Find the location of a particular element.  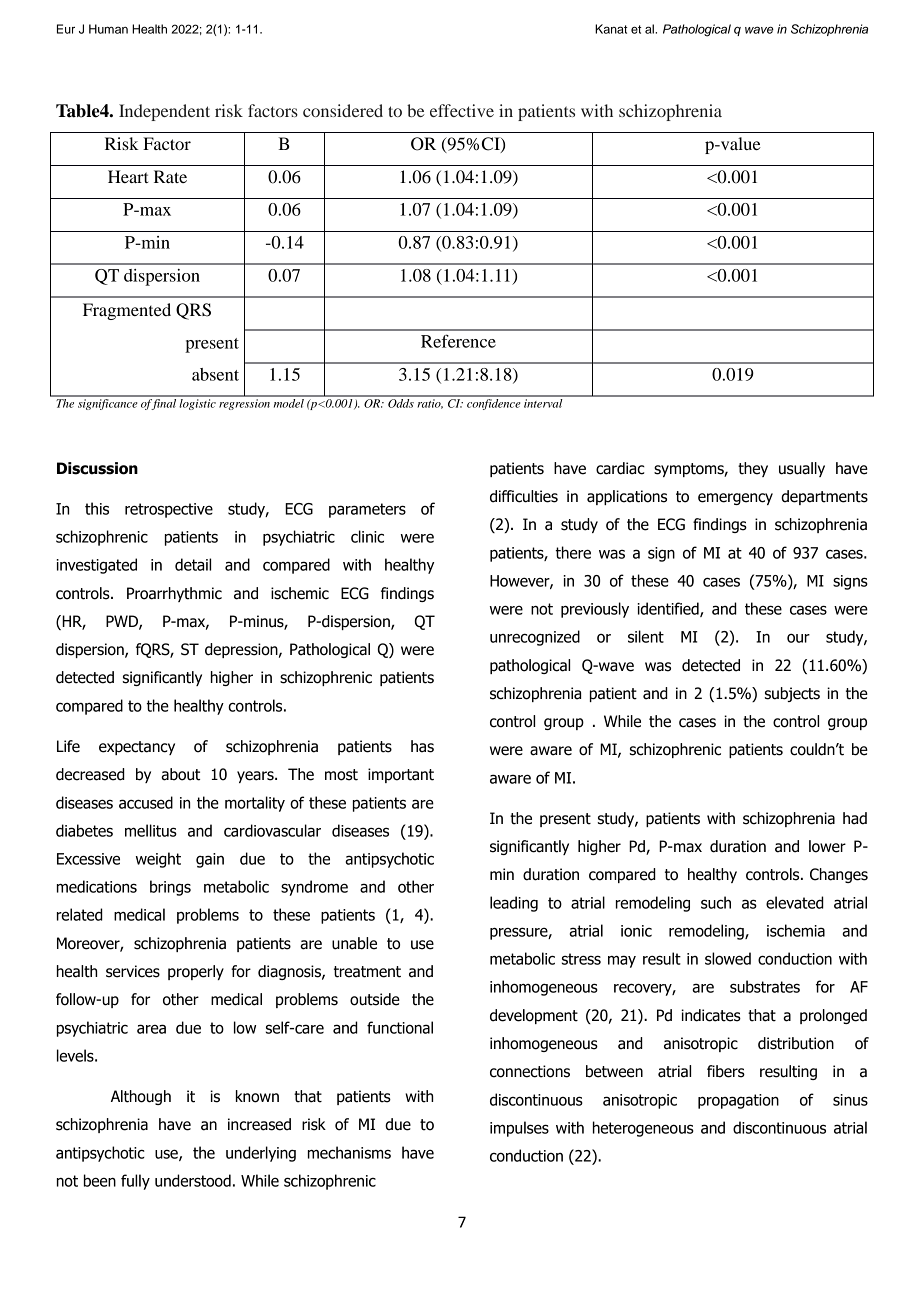

Fragmented is located at coordinates (127, 311).
